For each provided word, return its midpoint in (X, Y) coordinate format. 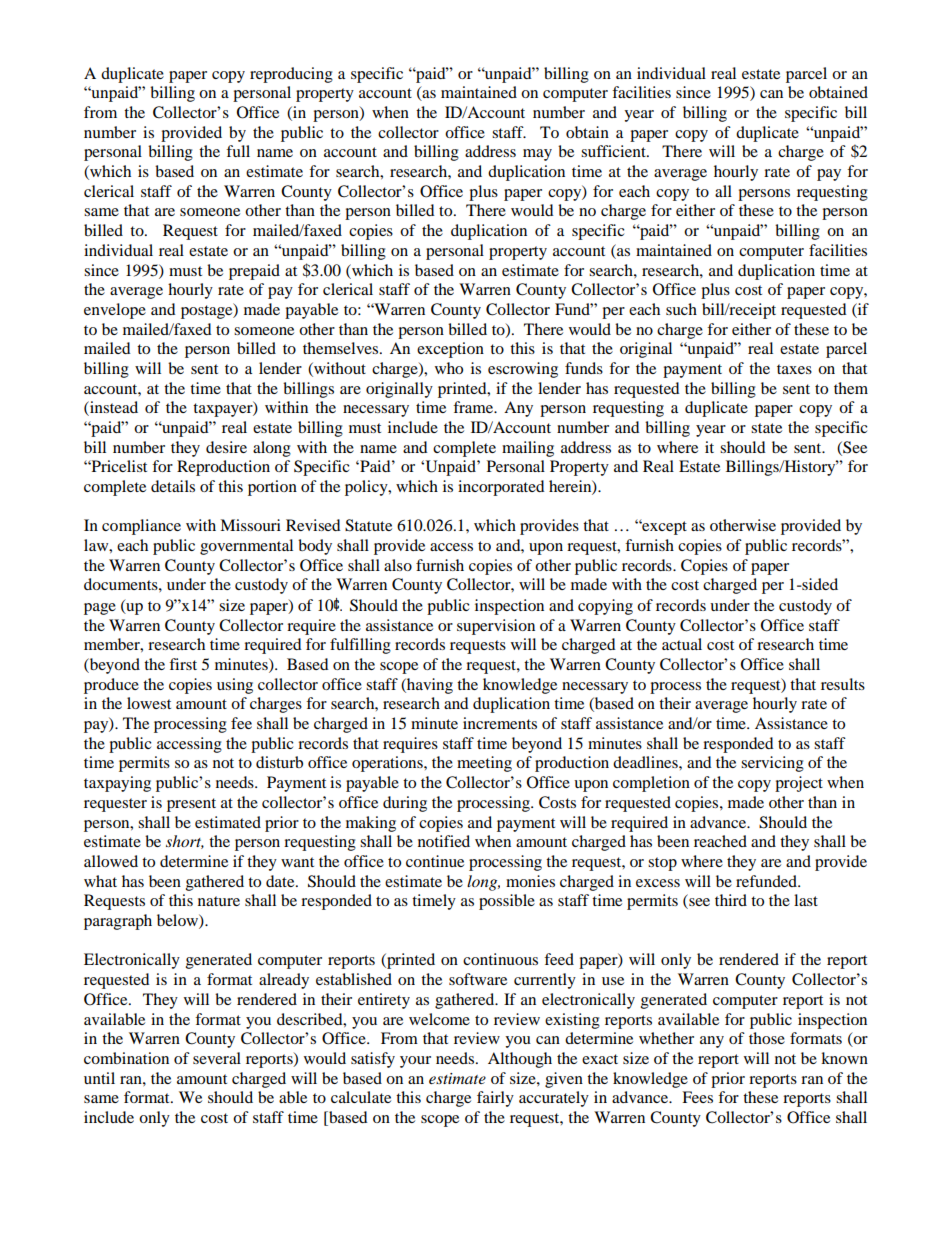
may (537, 155)
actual (682, 644)
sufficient (614, 151)
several (217, 1058)
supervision (496, 627)
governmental (246, 547)
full (238, 151)
